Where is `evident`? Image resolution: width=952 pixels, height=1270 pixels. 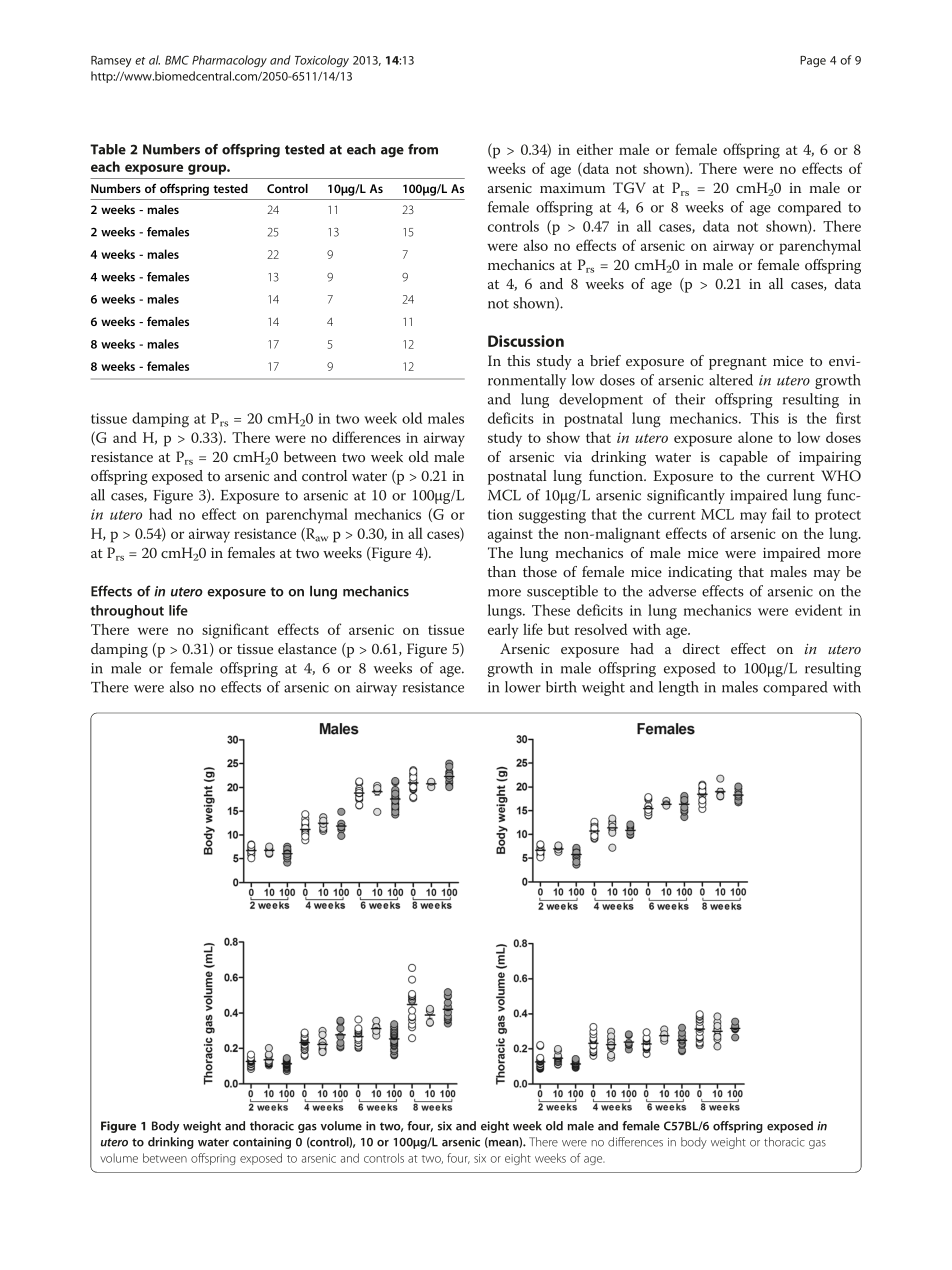
evident is located at coordinates (818, 610).
